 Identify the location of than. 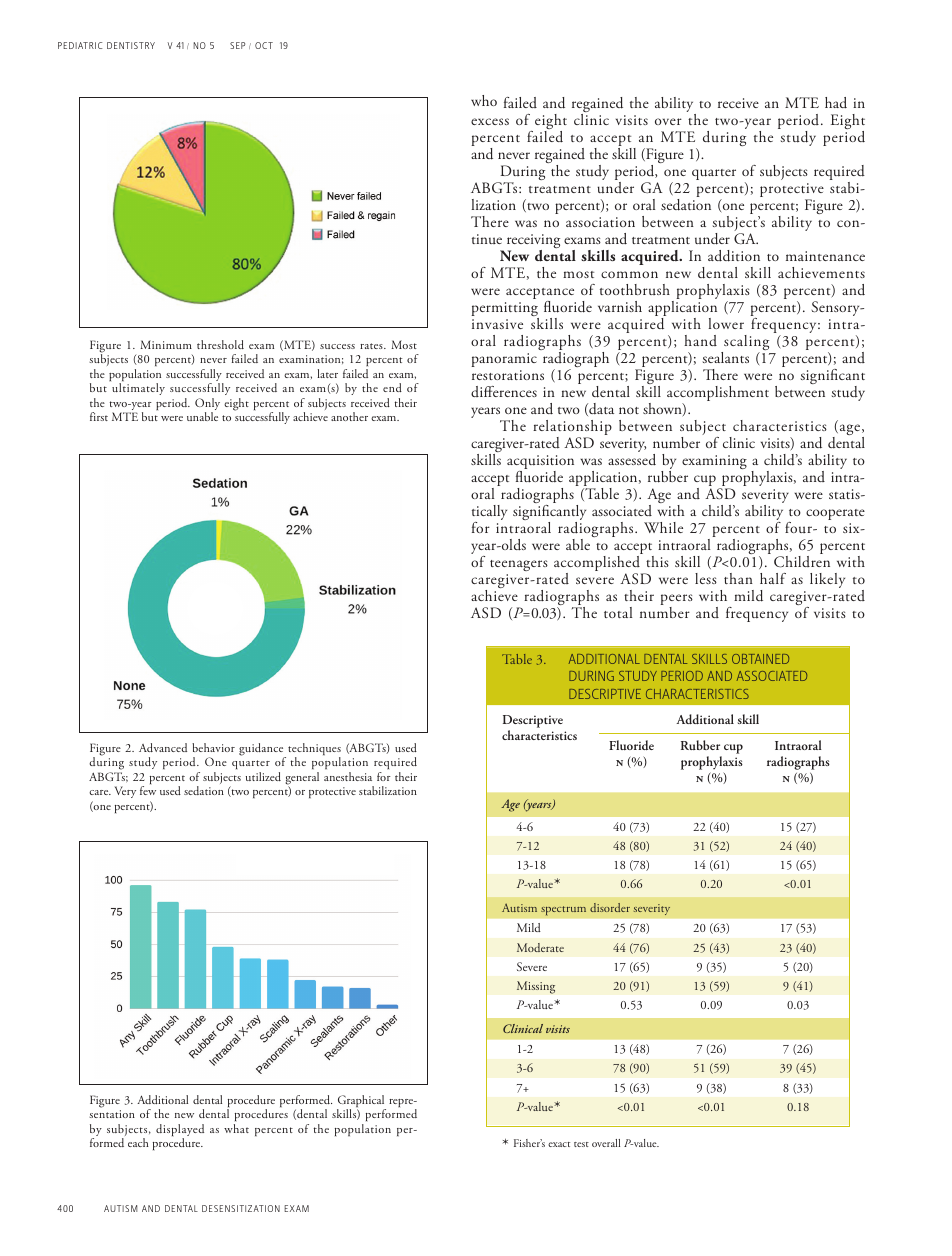
(738, 578).
